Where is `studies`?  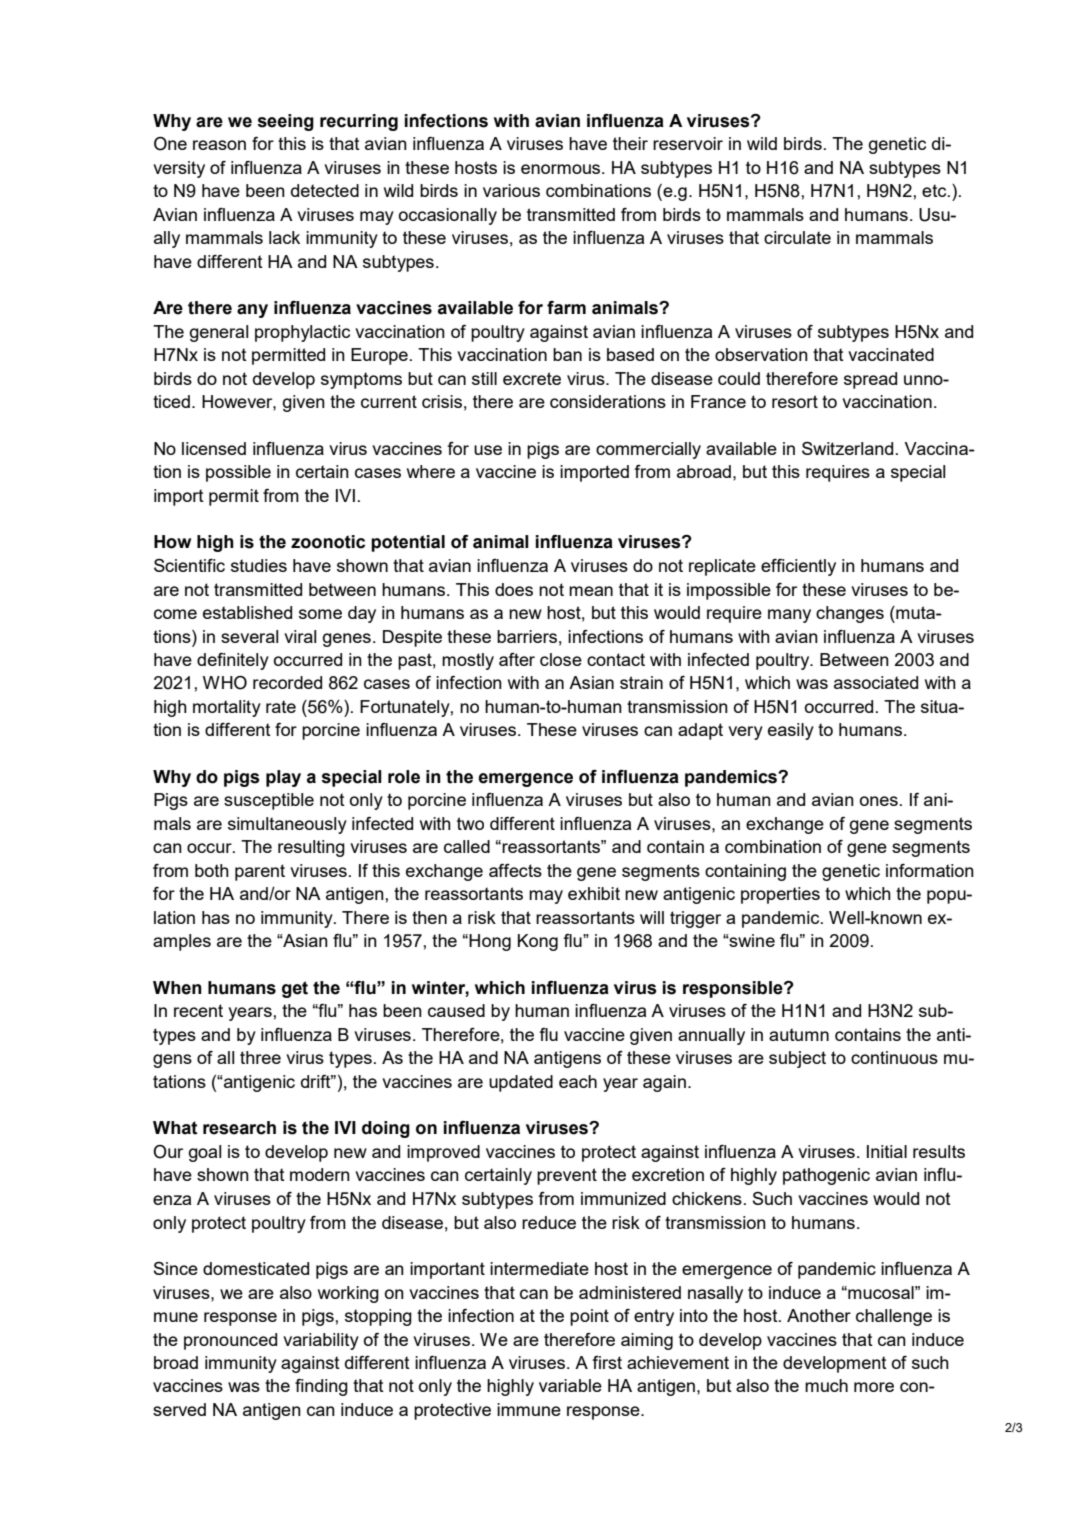 studies is located at coordinates (259, 565).
